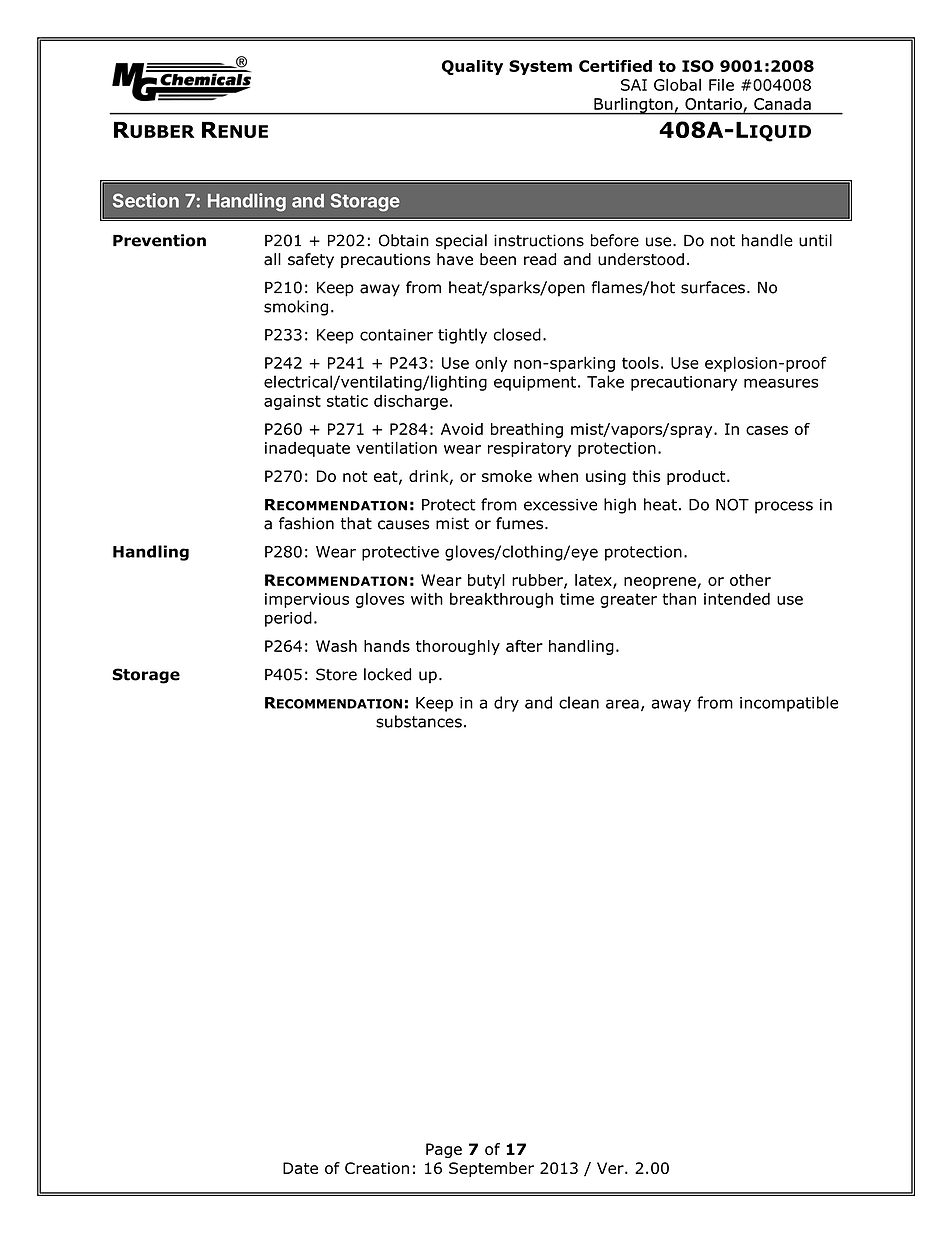 This screenshot has height=1233, width=952. Describe the element at coordinates (767, 430) in the screenshot. I see `cases` at that location.
